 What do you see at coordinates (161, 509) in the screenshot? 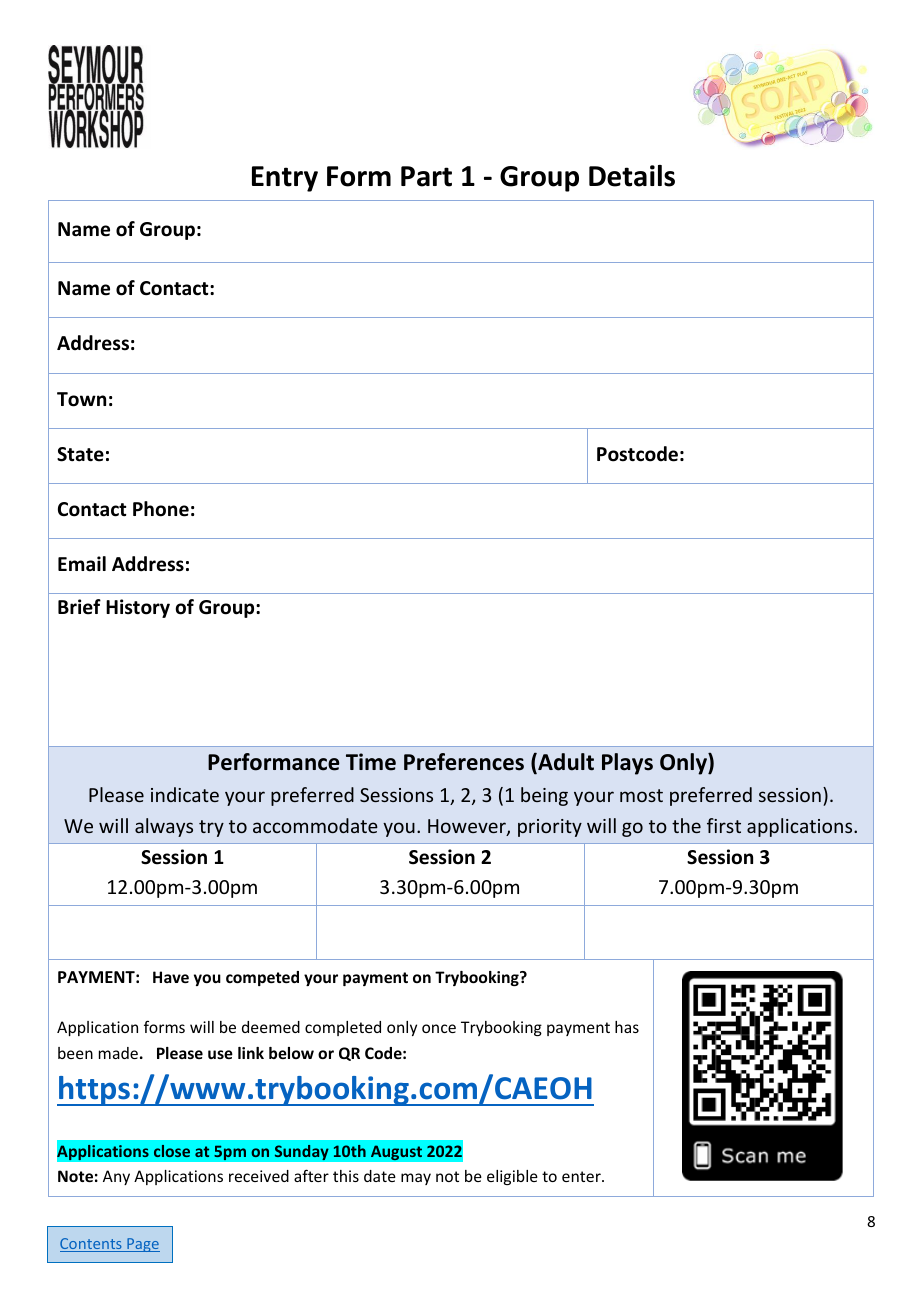
I see `Phone` at bounding box center [161, 509].
